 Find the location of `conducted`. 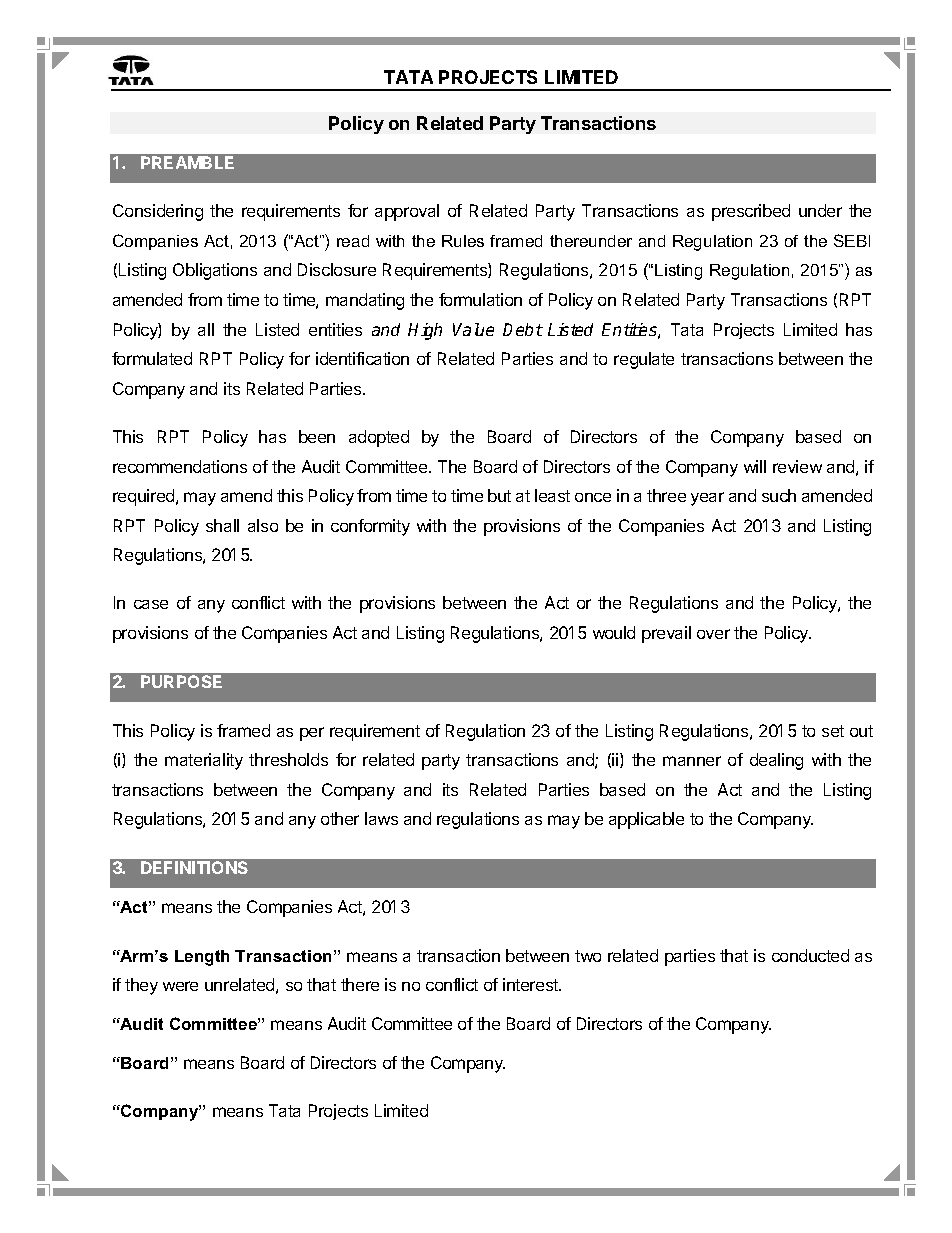

conducted is located at coordinates (810, 955).
